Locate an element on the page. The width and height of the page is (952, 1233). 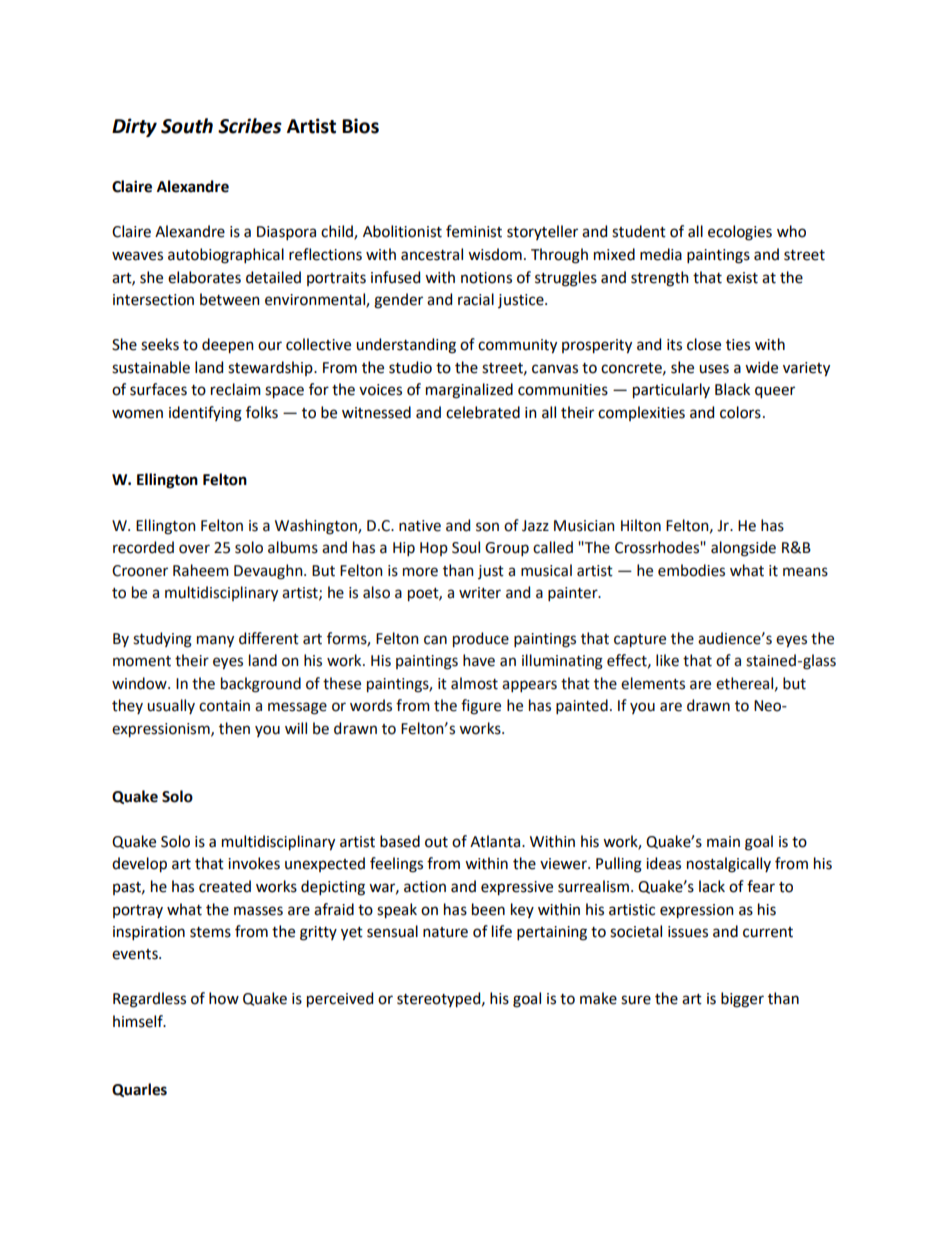
nostalgically is located at coordinates (729, 865).
